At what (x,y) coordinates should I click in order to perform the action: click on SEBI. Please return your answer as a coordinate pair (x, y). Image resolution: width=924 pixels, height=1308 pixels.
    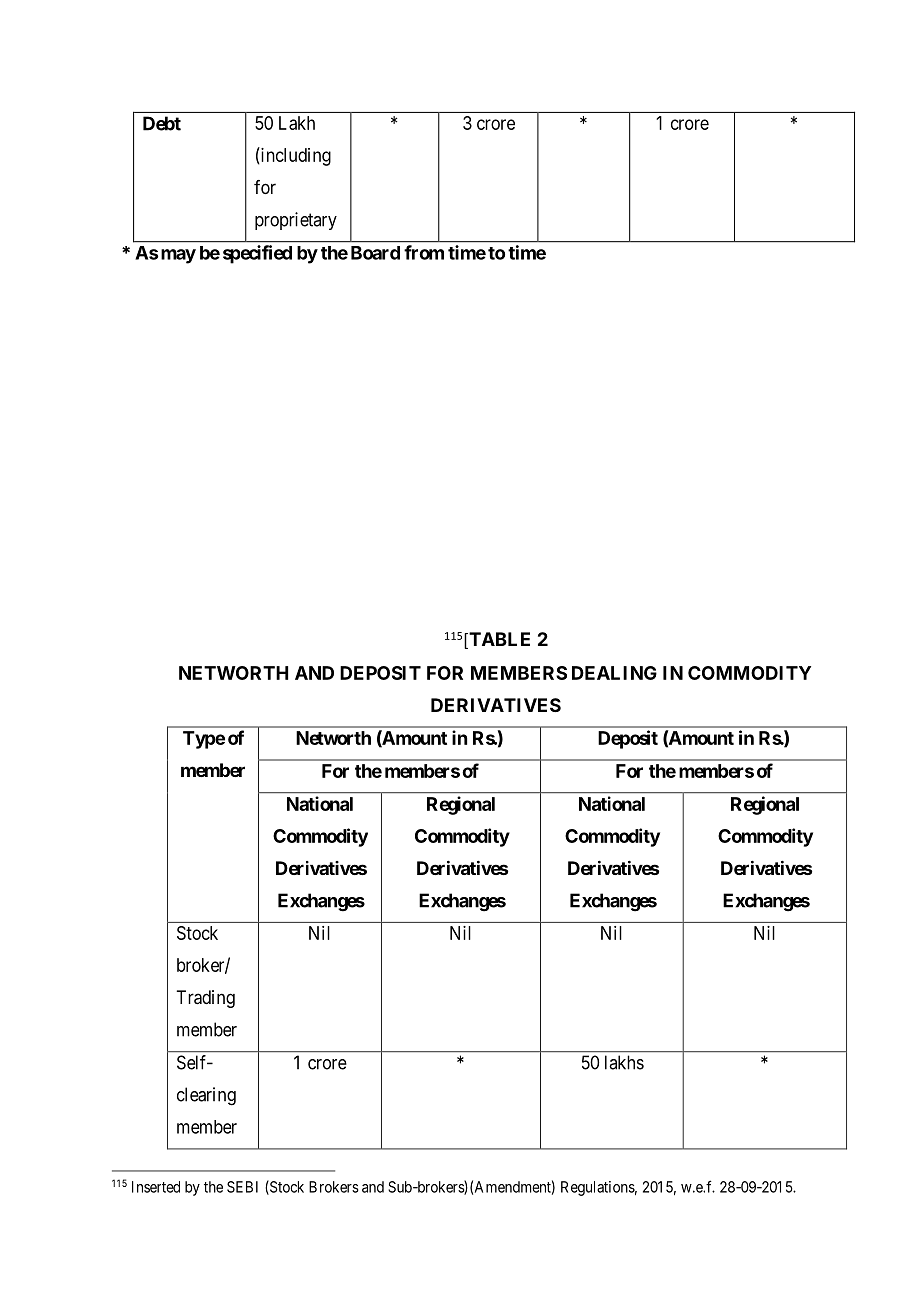
    Looking at the image, I should click on (242, 1187).
